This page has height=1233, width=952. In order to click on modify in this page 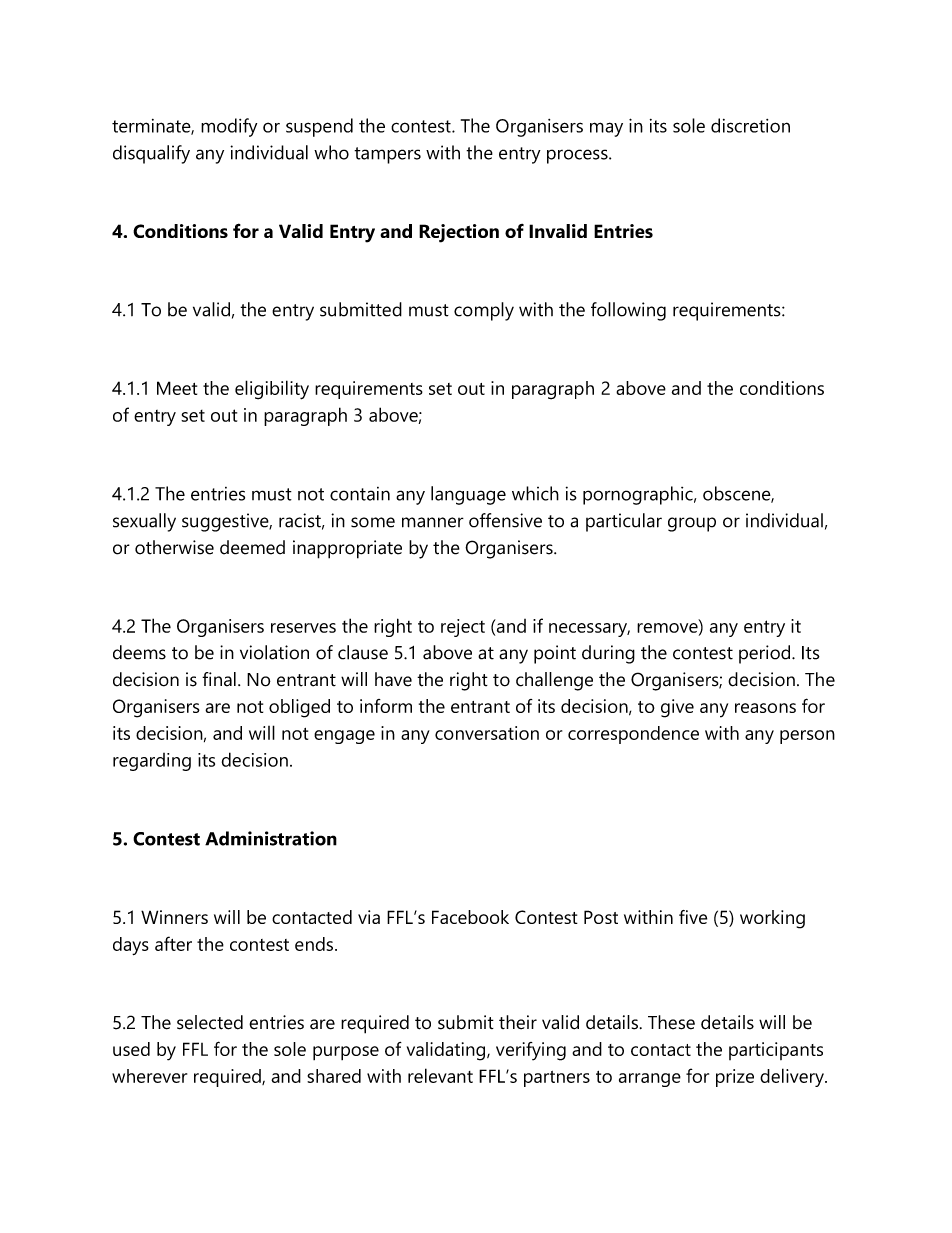, I will do `click(229, 127)`.
